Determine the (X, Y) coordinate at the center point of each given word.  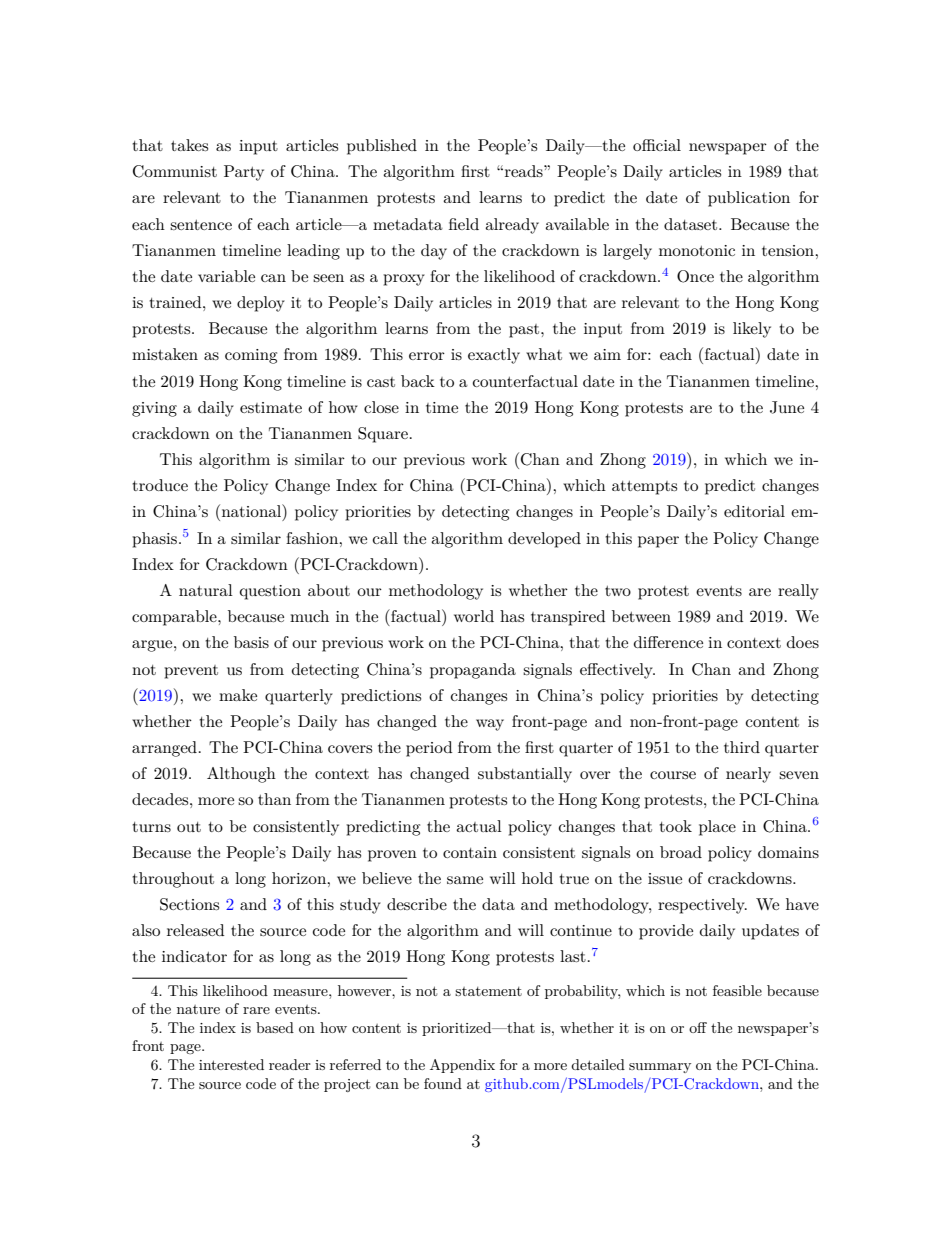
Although (241, 775)
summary (660, 1068)
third (742, 747)
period (429, 749)
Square (383, 435)
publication (749, 199)
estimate (271, 407)
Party (244, 173)
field (464, 224)
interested (231, 1064)
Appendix (462, 1066)
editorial (754, 511)
